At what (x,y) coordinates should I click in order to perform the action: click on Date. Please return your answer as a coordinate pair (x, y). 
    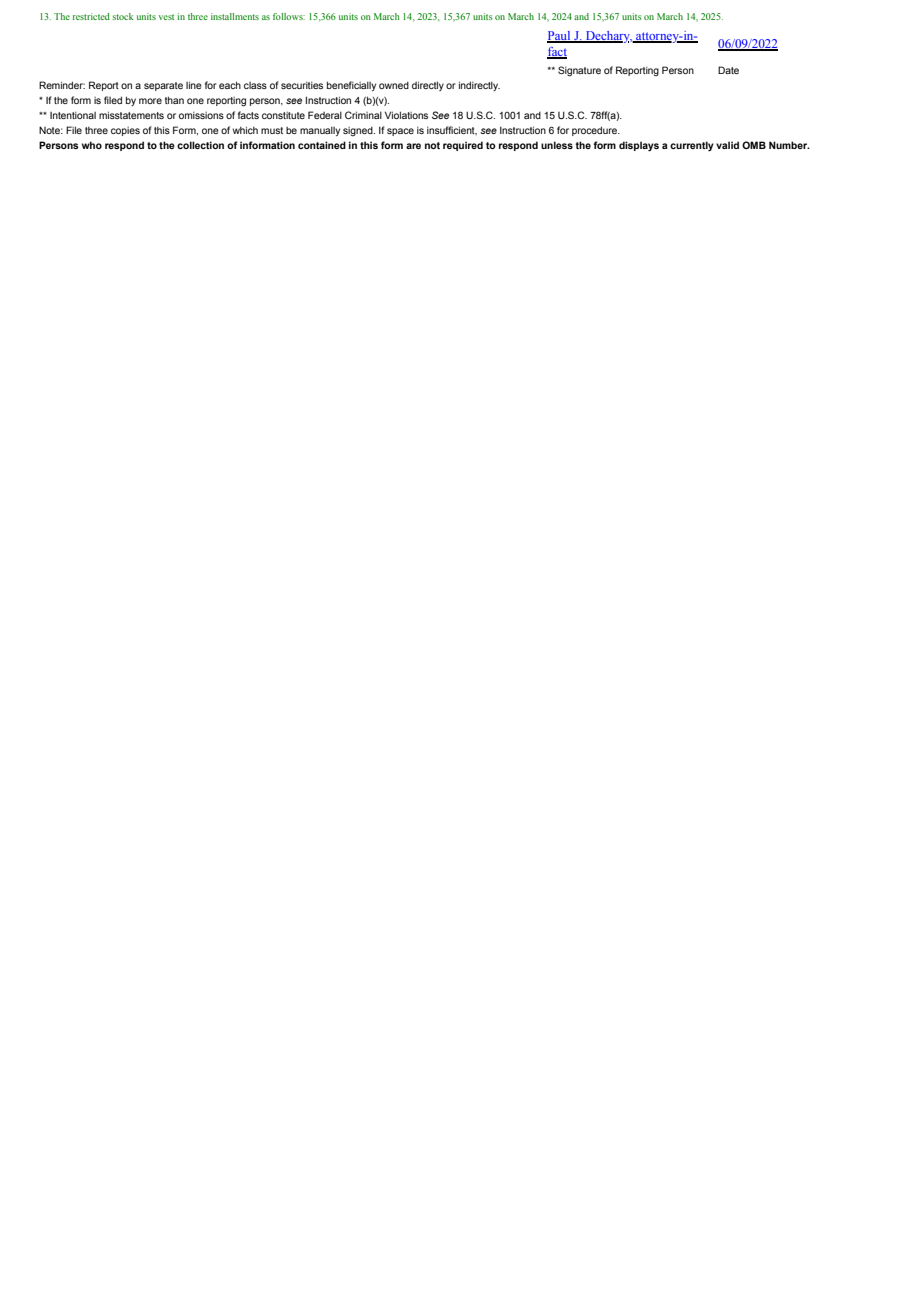
    Looking at the image, I should click on (728, 70).
